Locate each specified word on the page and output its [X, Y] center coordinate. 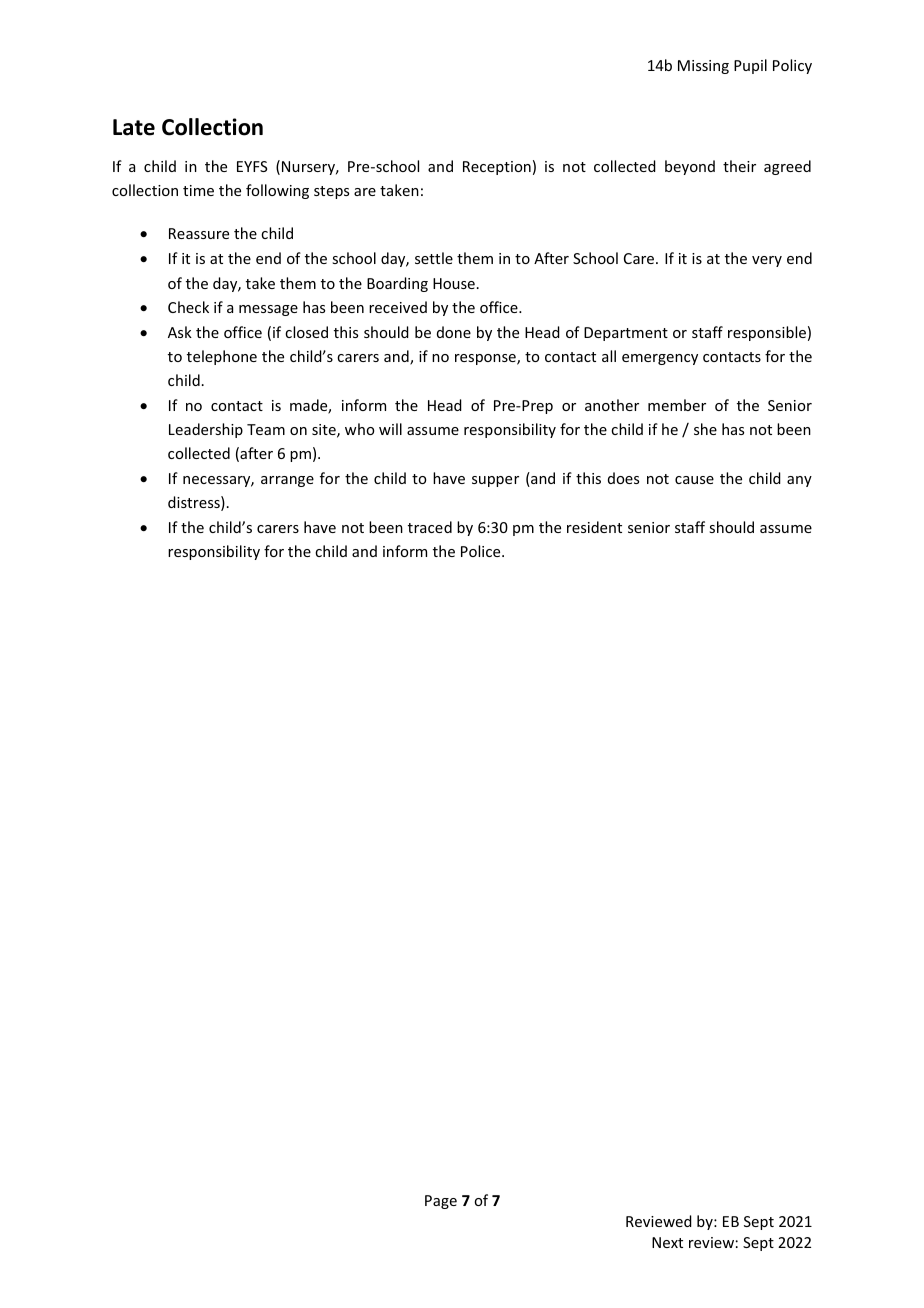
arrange [287, 481]
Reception [497, 168]
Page [441, 1202]
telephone [222, 357]
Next [667, 1242]
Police [482, 551]
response [486, 359]
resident [594, 527]
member [677, 405]
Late [134, 127]
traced [430, 527]
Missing [703, 67]
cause [694, 480]
